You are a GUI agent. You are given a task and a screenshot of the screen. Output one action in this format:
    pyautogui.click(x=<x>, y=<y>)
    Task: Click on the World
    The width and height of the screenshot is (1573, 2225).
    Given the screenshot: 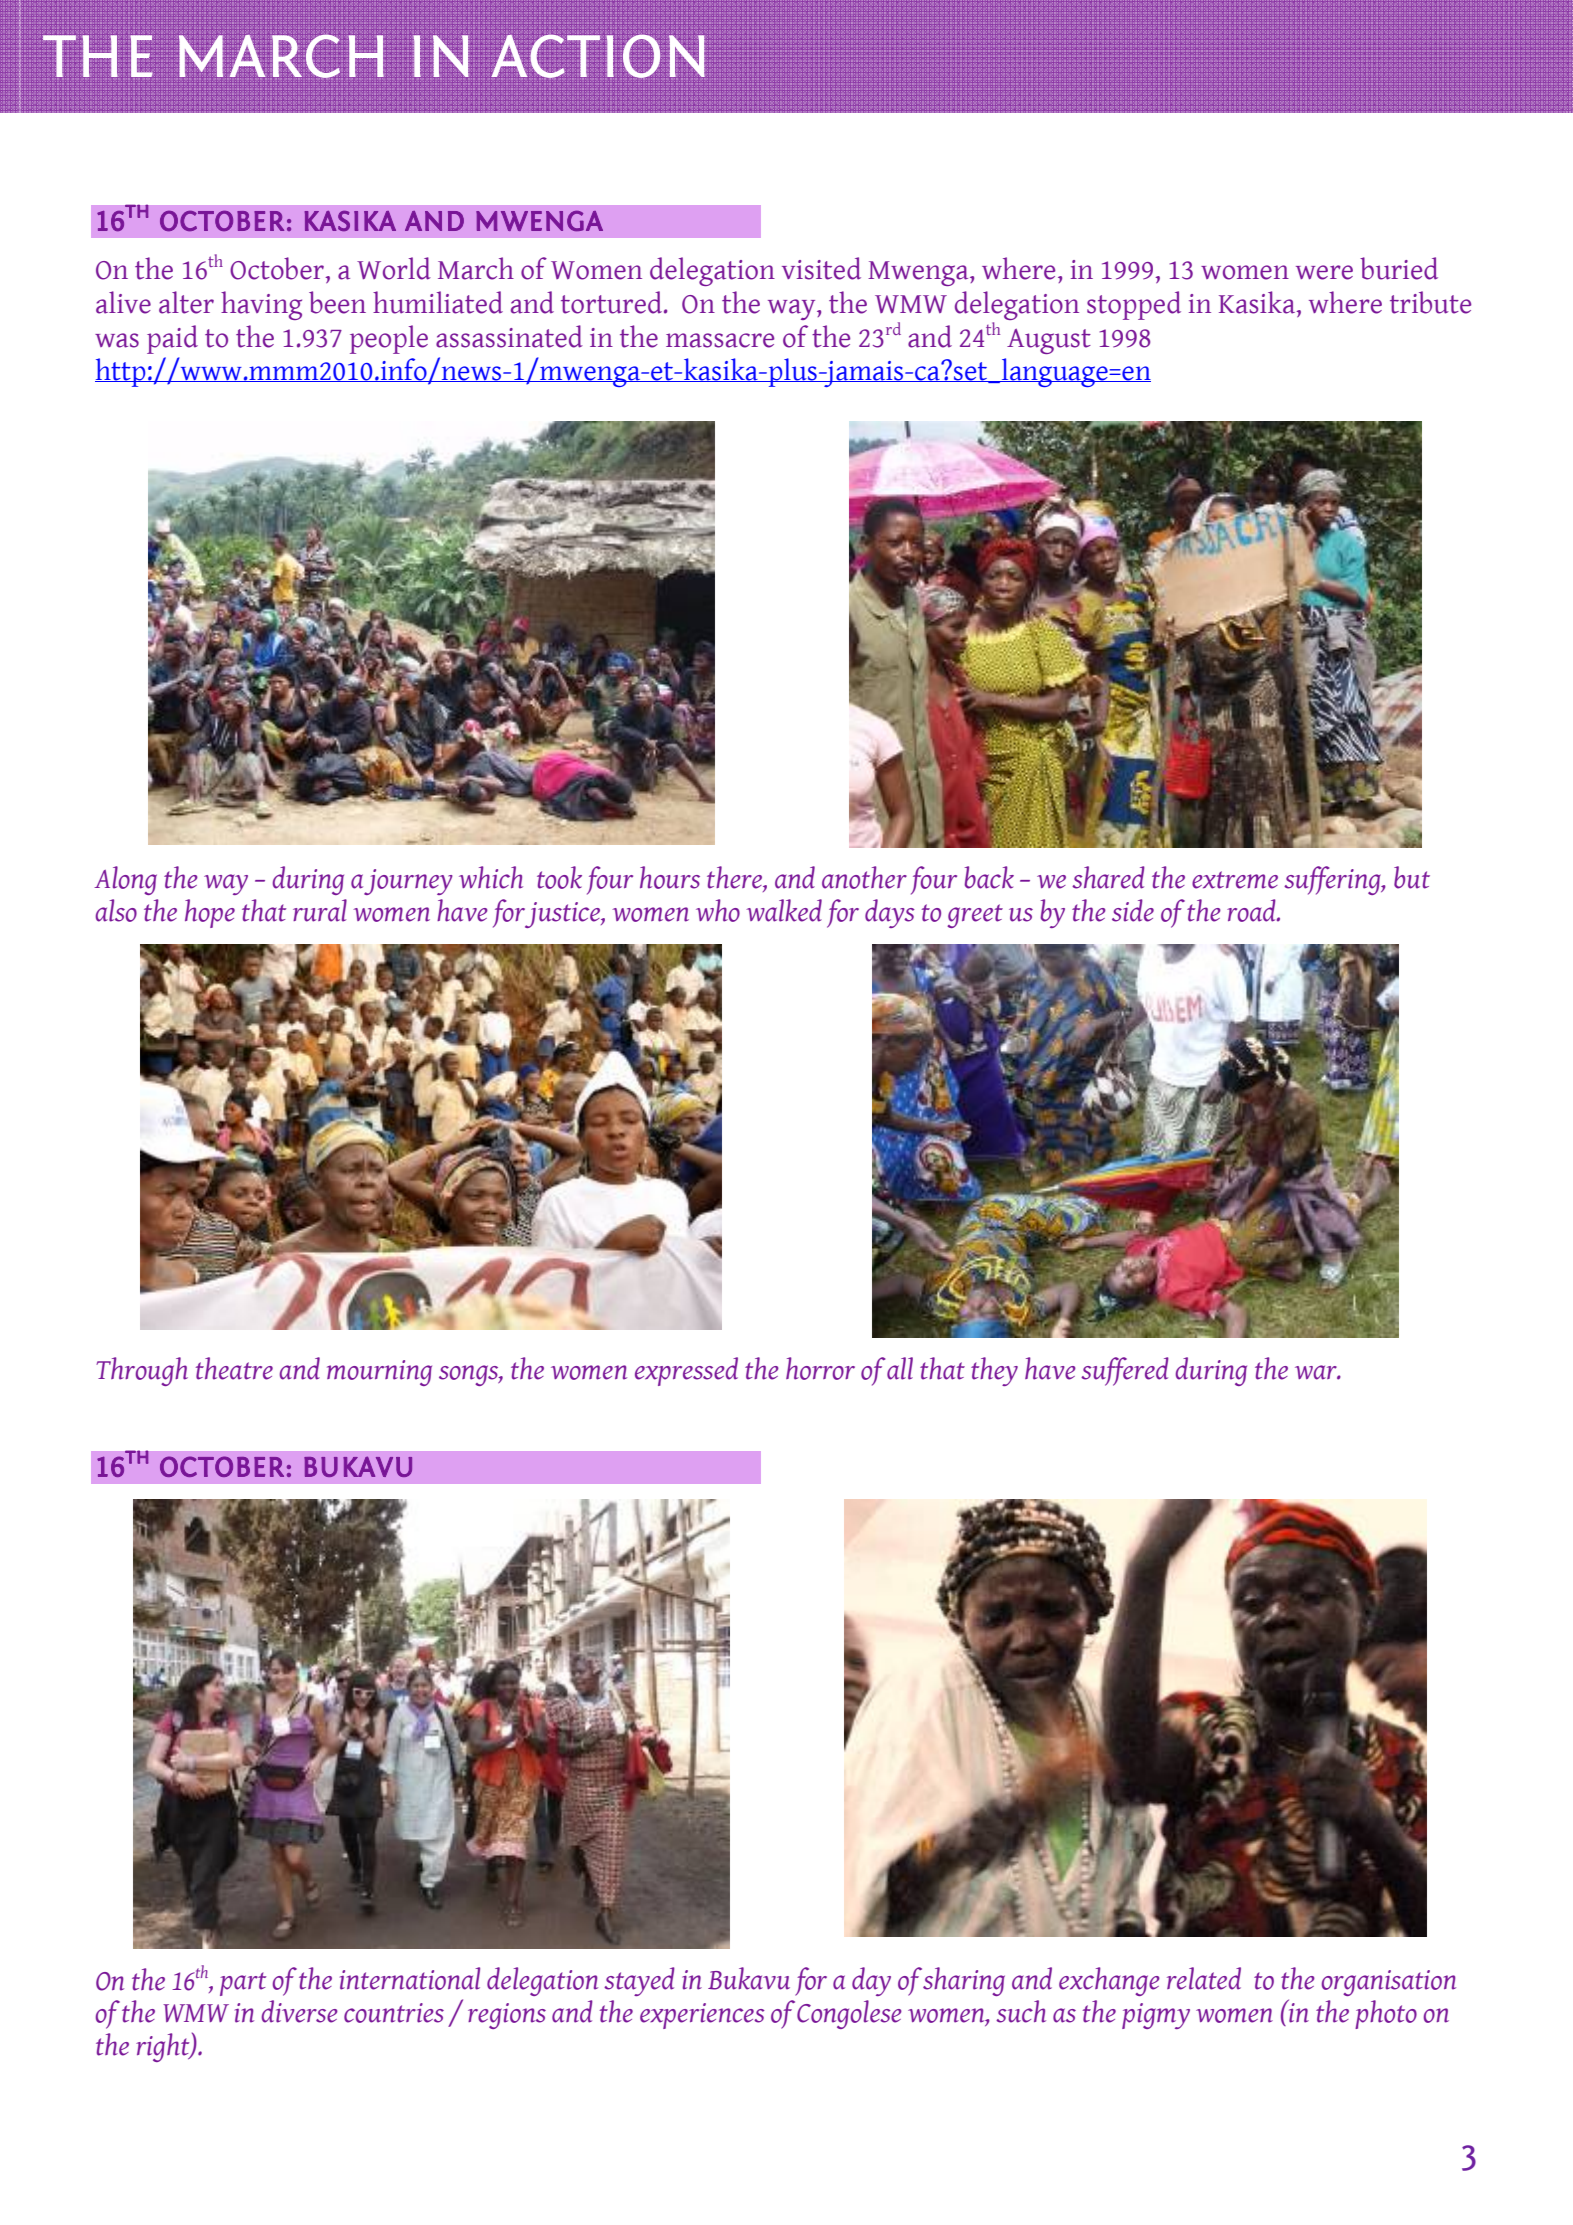 What is the action you would take?
    pyautogui.click(x=394, y=268)
